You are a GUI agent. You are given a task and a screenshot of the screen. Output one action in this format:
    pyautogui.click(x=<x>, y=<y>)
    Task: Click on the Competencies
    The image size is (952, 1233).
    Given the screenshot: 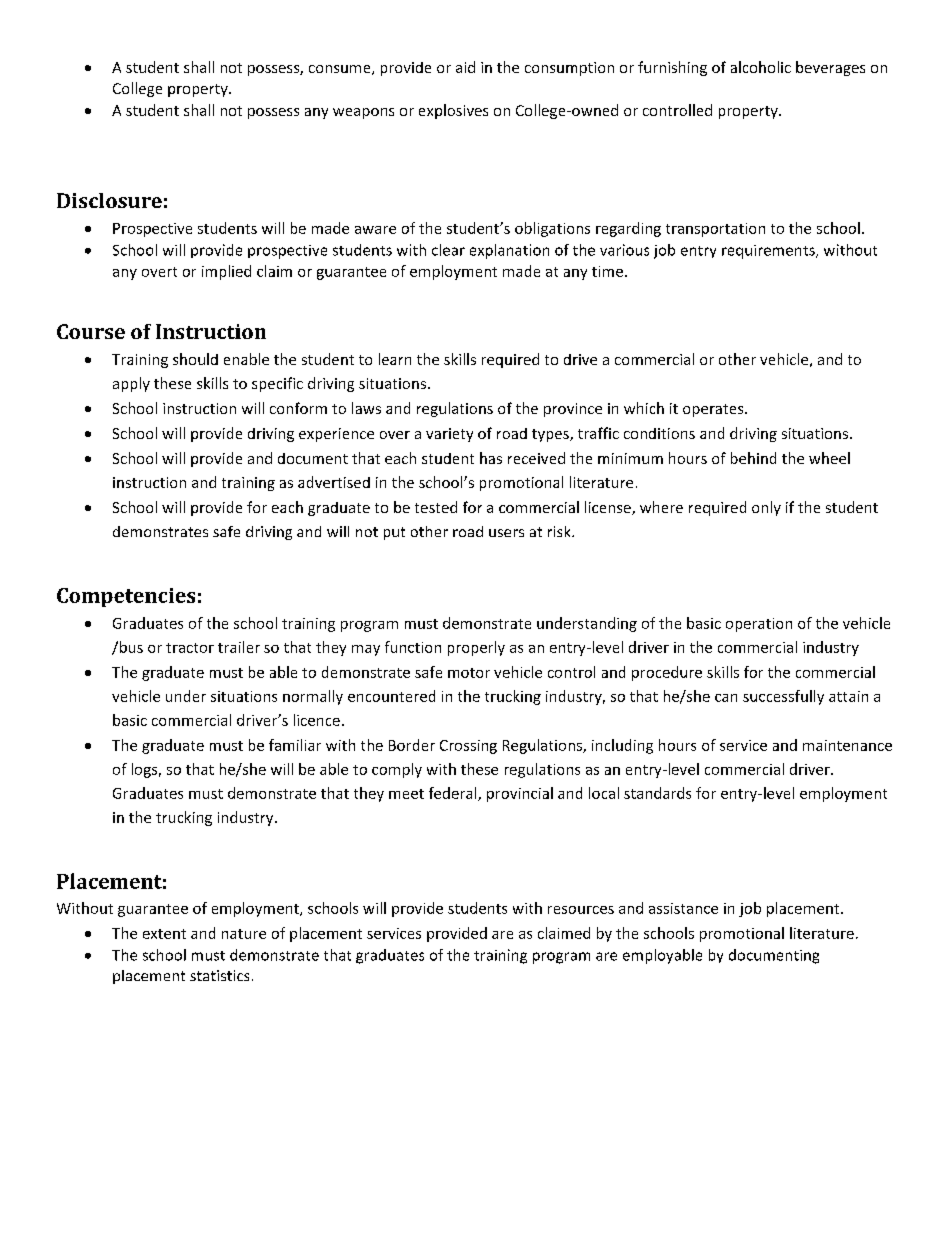 What is the action you would take?
    pyautogui.click(x=126, y=597)
